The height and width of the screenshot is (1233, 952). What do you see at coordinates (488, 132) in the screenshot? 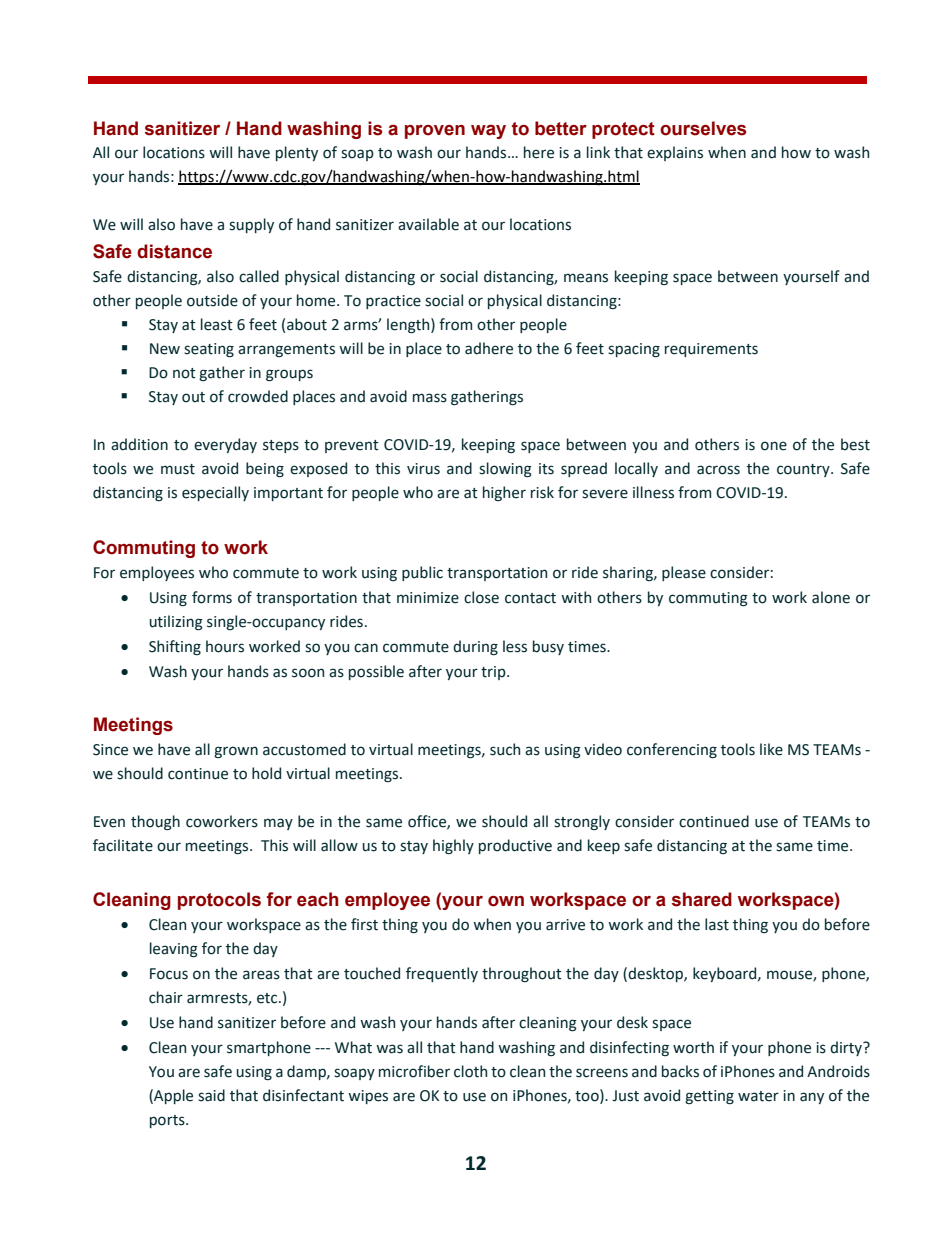
I see `way` at bounding box center [488, 132].
